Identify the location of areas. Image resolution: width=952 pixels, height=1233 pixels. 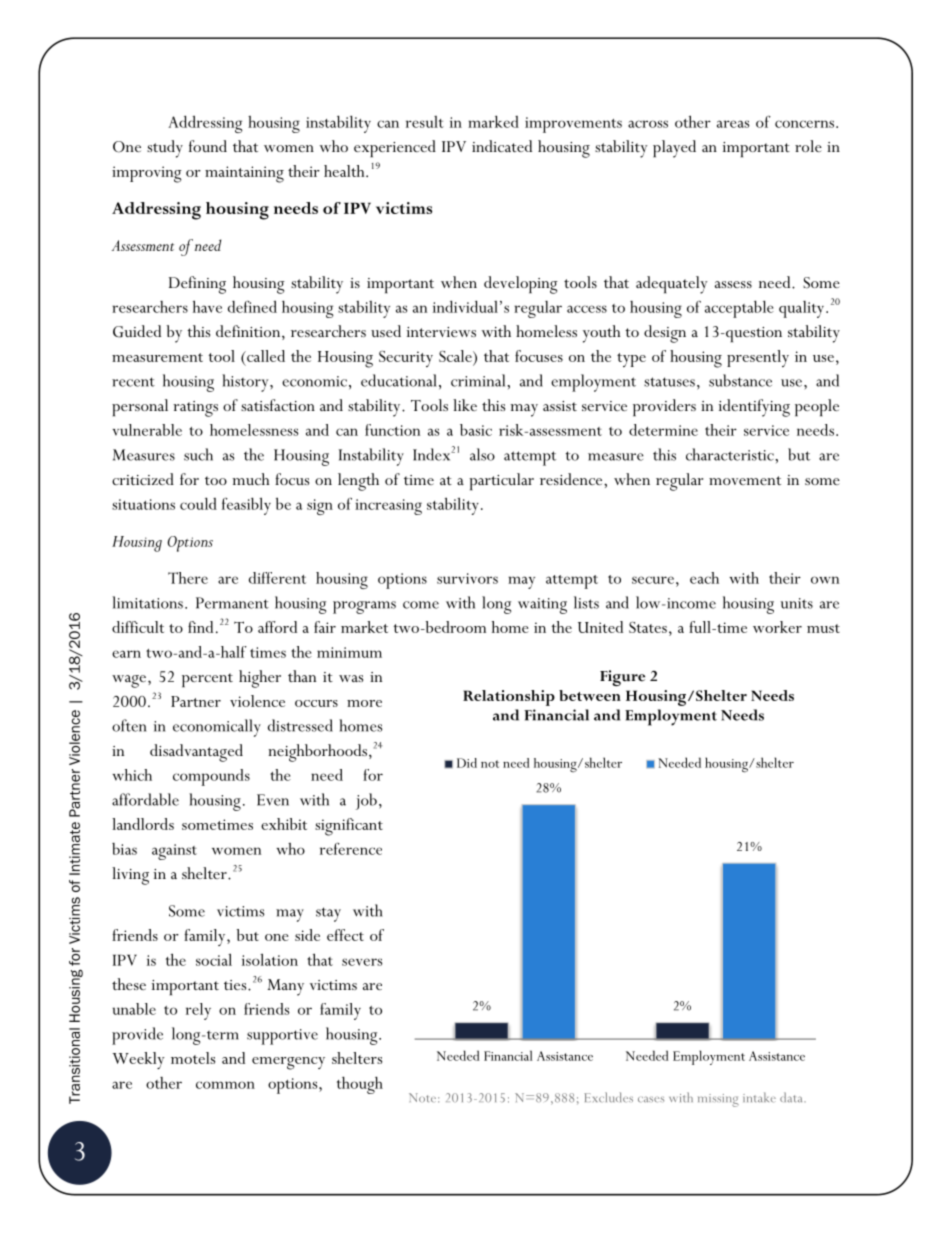
(733, 124).
